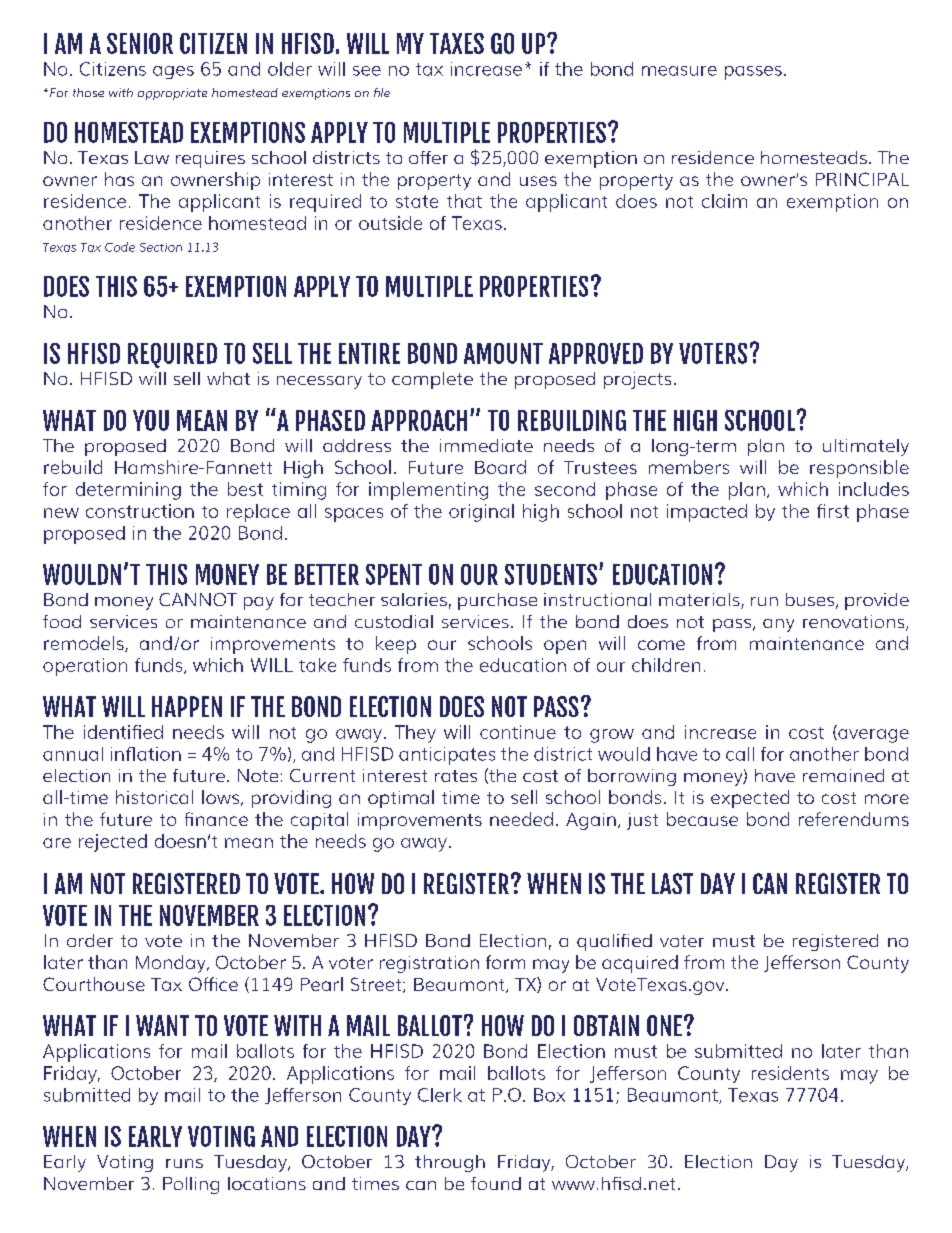 The height and width of the document is (1233, 952). What do you see at coordinates (457, 43) in the document?
I see `TAXES` at bounding box center [457, 43].
